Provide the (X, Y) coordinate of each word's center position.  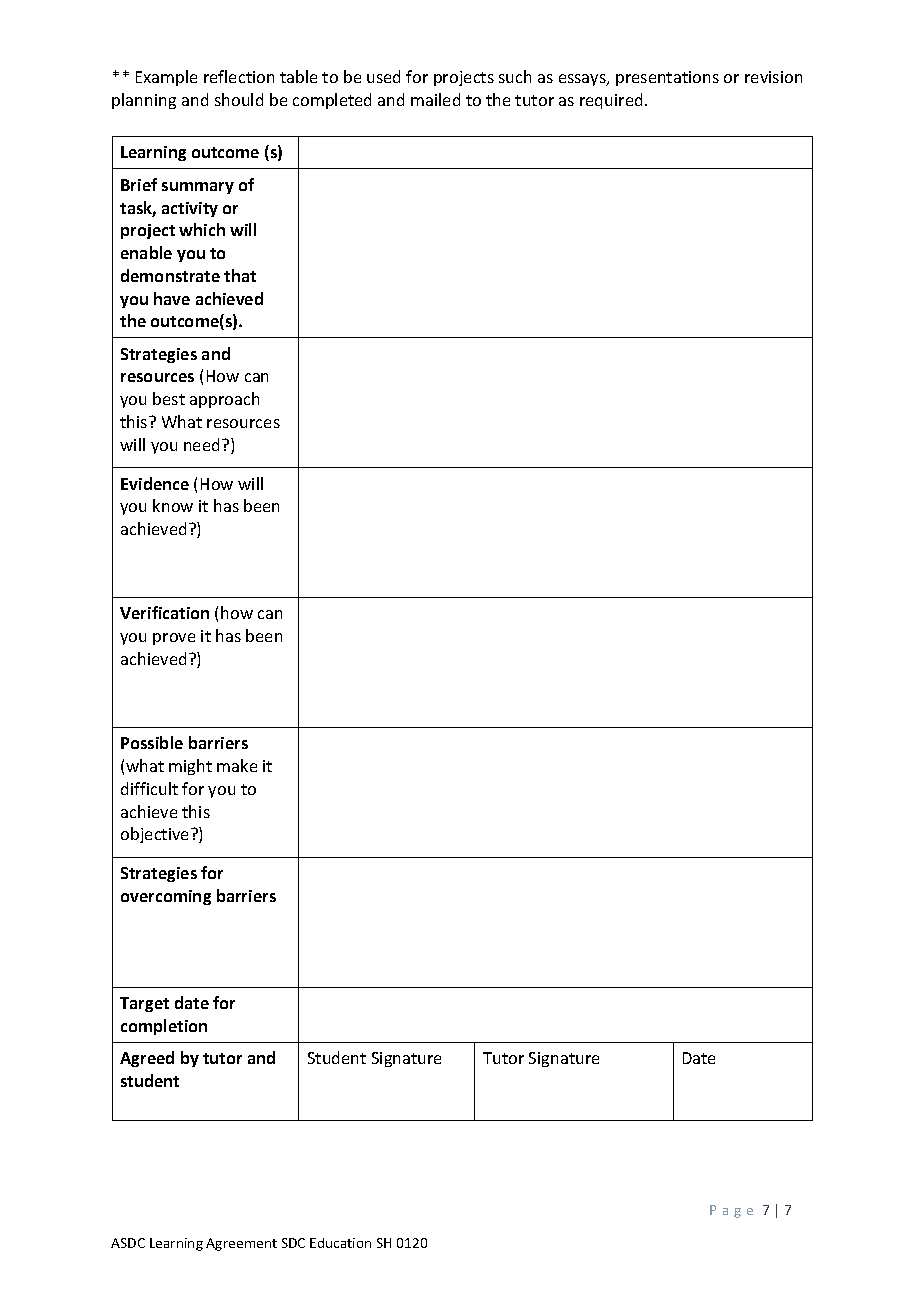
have (172, 298)
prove (174, 639)
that (240, 275)
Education (340, 1243)
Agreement (241, 1244)
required (611, 101)
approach (224, 400)
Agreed (147, 1059)
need (201, 444)
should (239, 99)
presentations (667, 78)
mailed (435, 99)
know (173, 505)
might (190, 767)
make (237, 765)
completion (164, 1027)
